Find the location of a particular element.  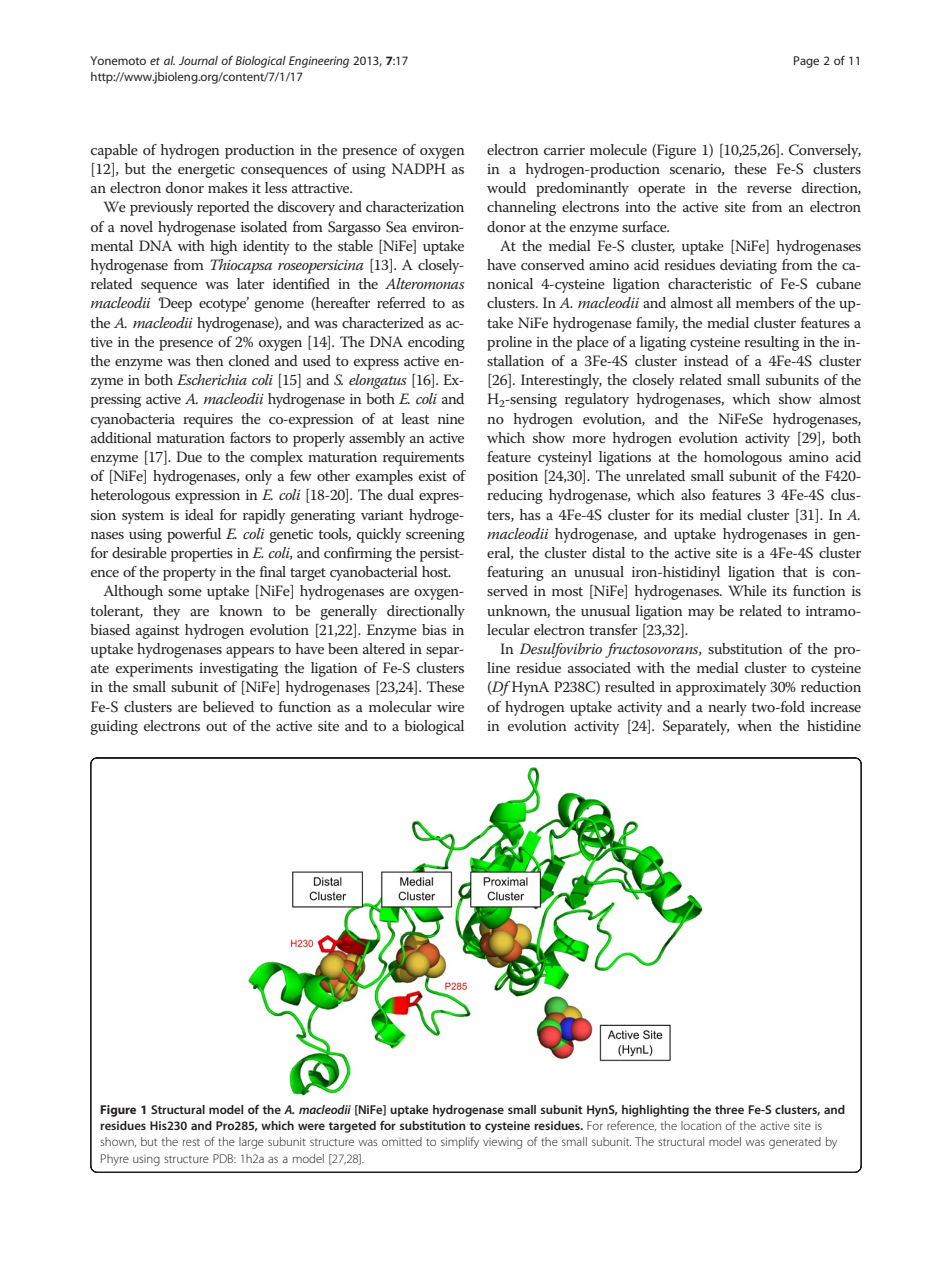

homologous is located at coordinates (743, 458).
